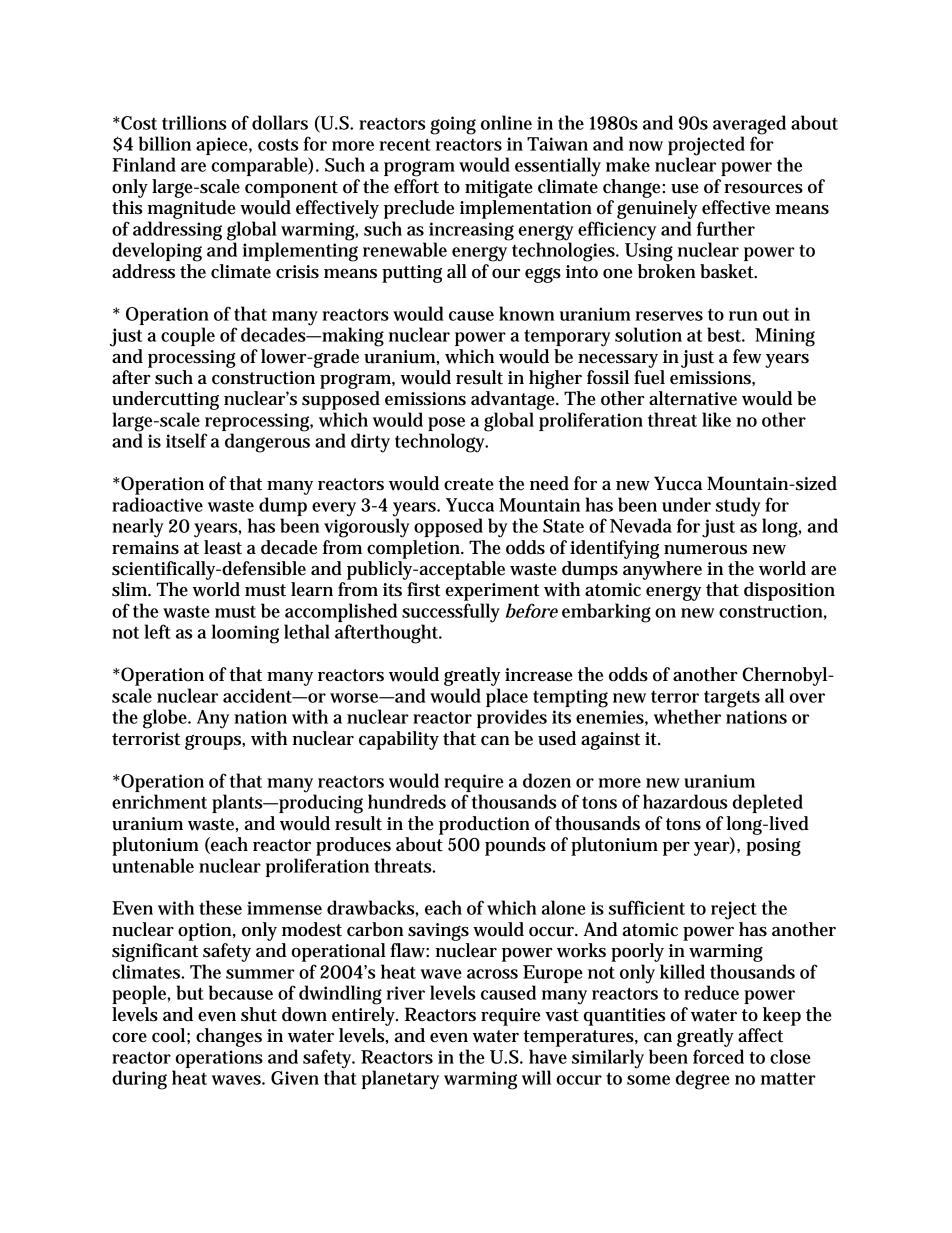 This screenshot has width=952, height=1233. What do you see at coordinates (687, 716) in the screenshot?
I see `whether` at bounding box center [687, 716].
